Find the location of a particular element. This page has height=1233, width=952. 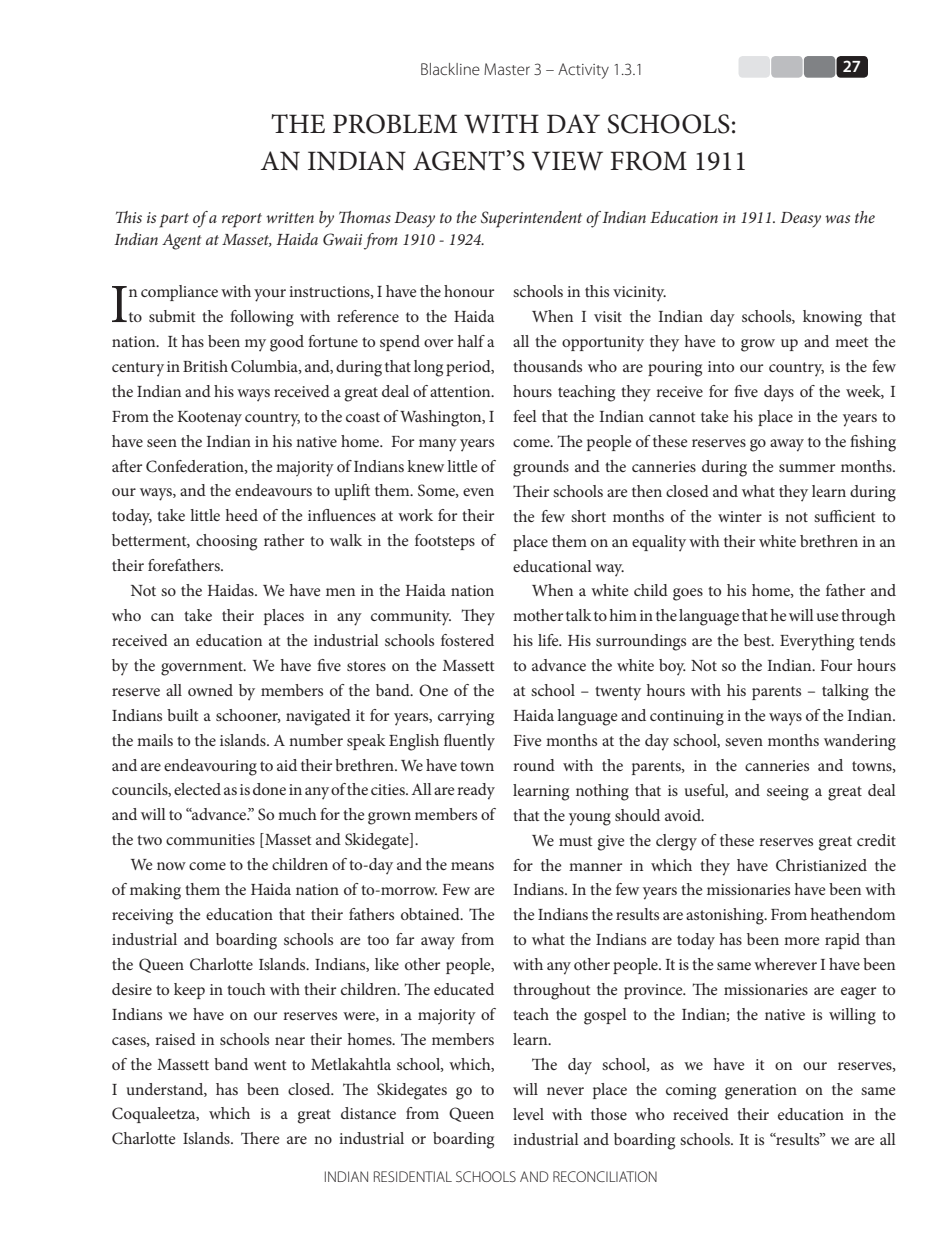

level is located at coordinates (528, 1114).
